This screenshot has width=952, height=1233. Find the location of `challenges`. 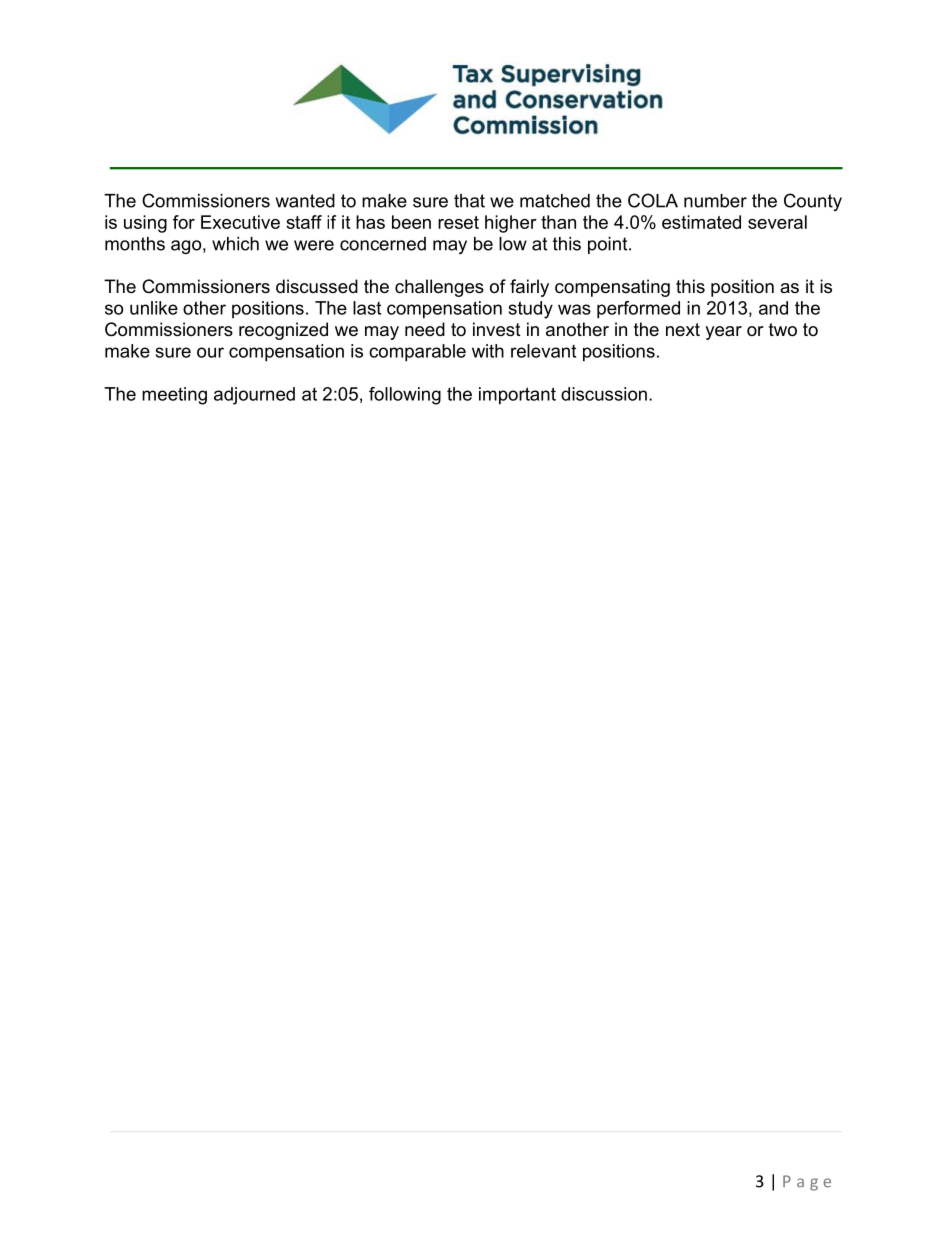

challenges is located at coordinates (439, 288).
